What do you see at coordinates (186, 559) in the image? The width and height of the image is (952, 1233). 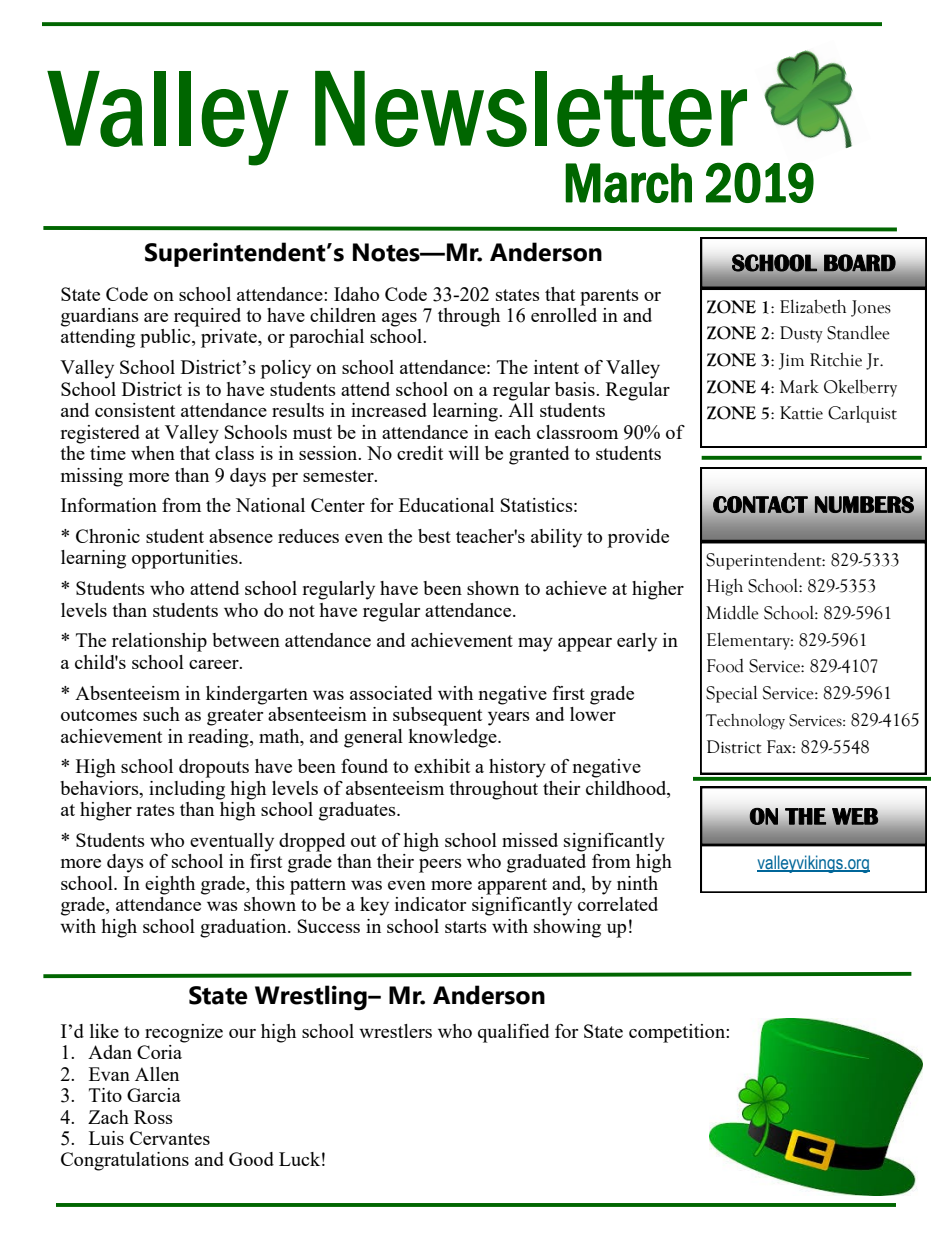 I see `opportunities` at bounding box center [186, 559].
